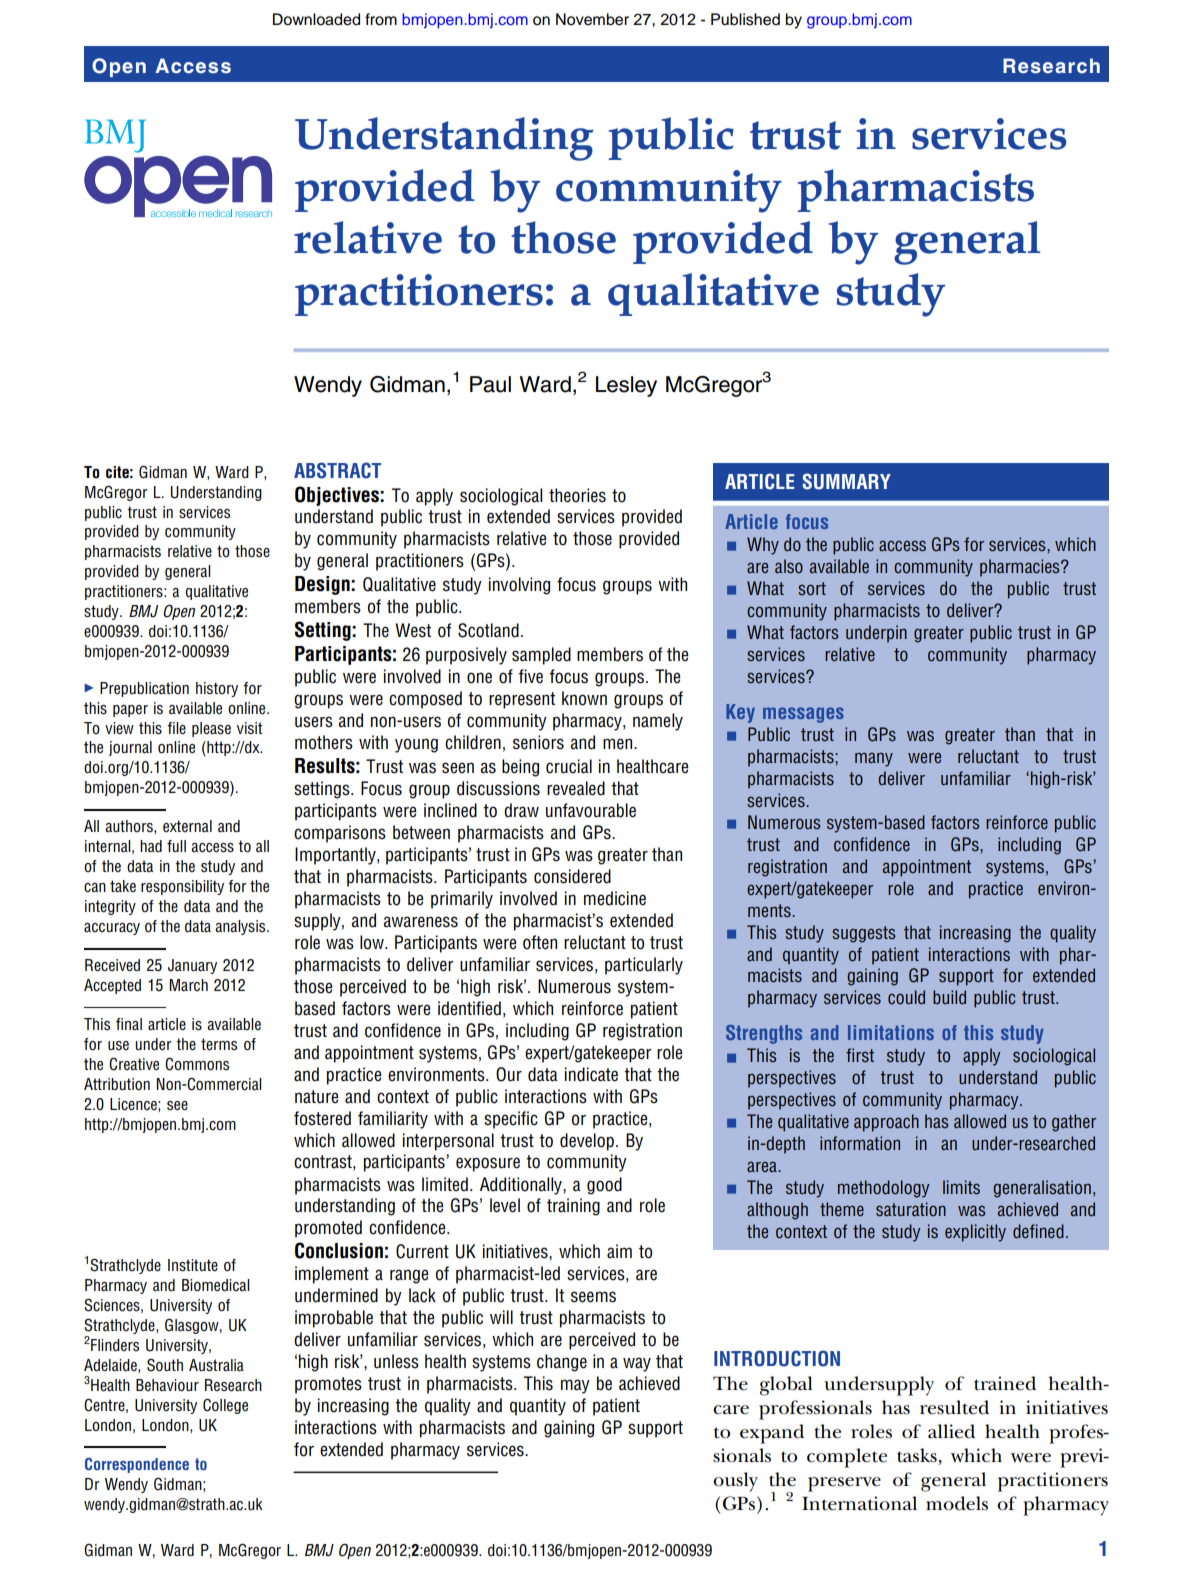  What do you see at coordinates (225, 1406) in the screenshot?
I see `College` at bounding box center [225, 1406].
